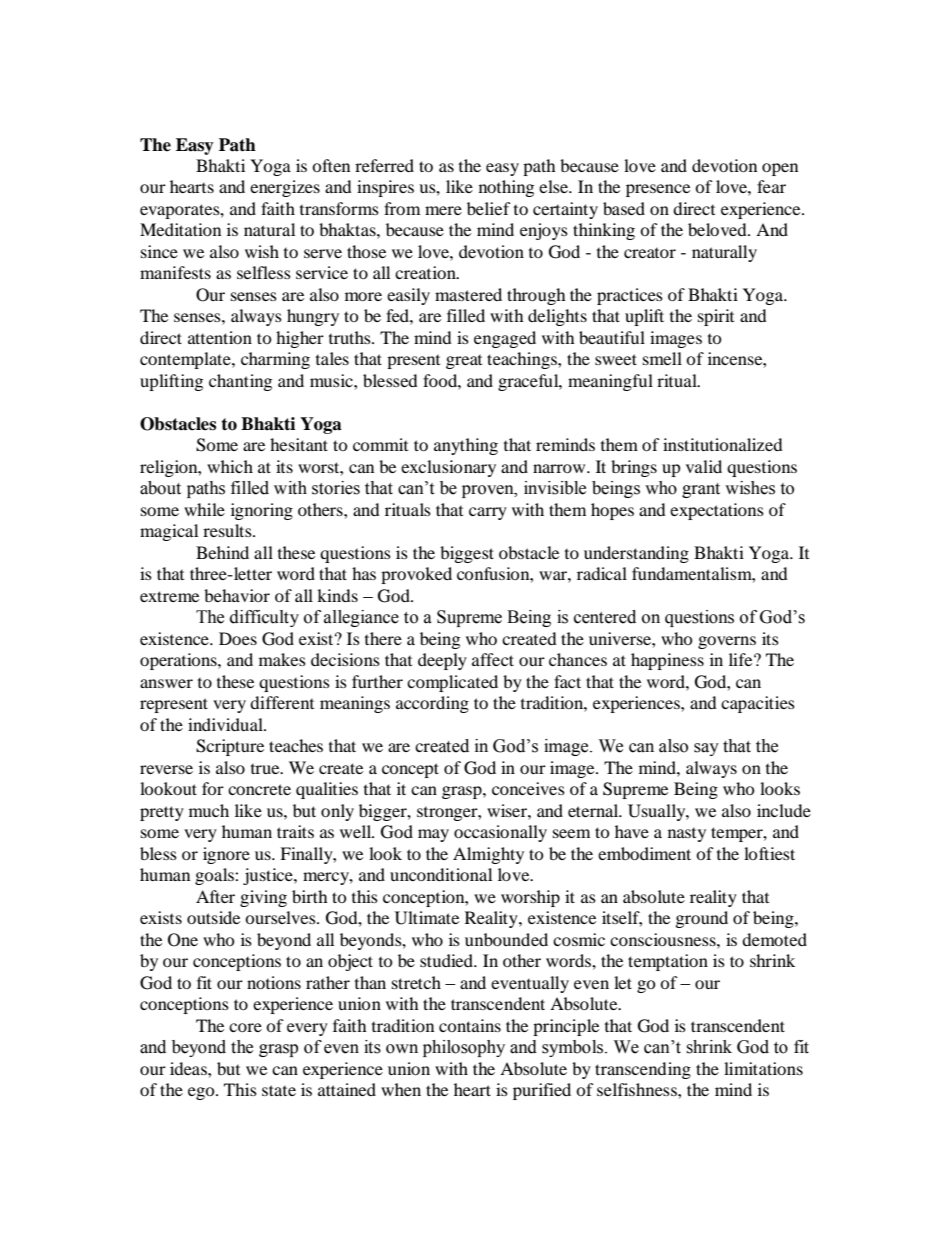 The height and width of the screenshot is (1233, 952). I want to click on Almighty, so click(488, 855).
